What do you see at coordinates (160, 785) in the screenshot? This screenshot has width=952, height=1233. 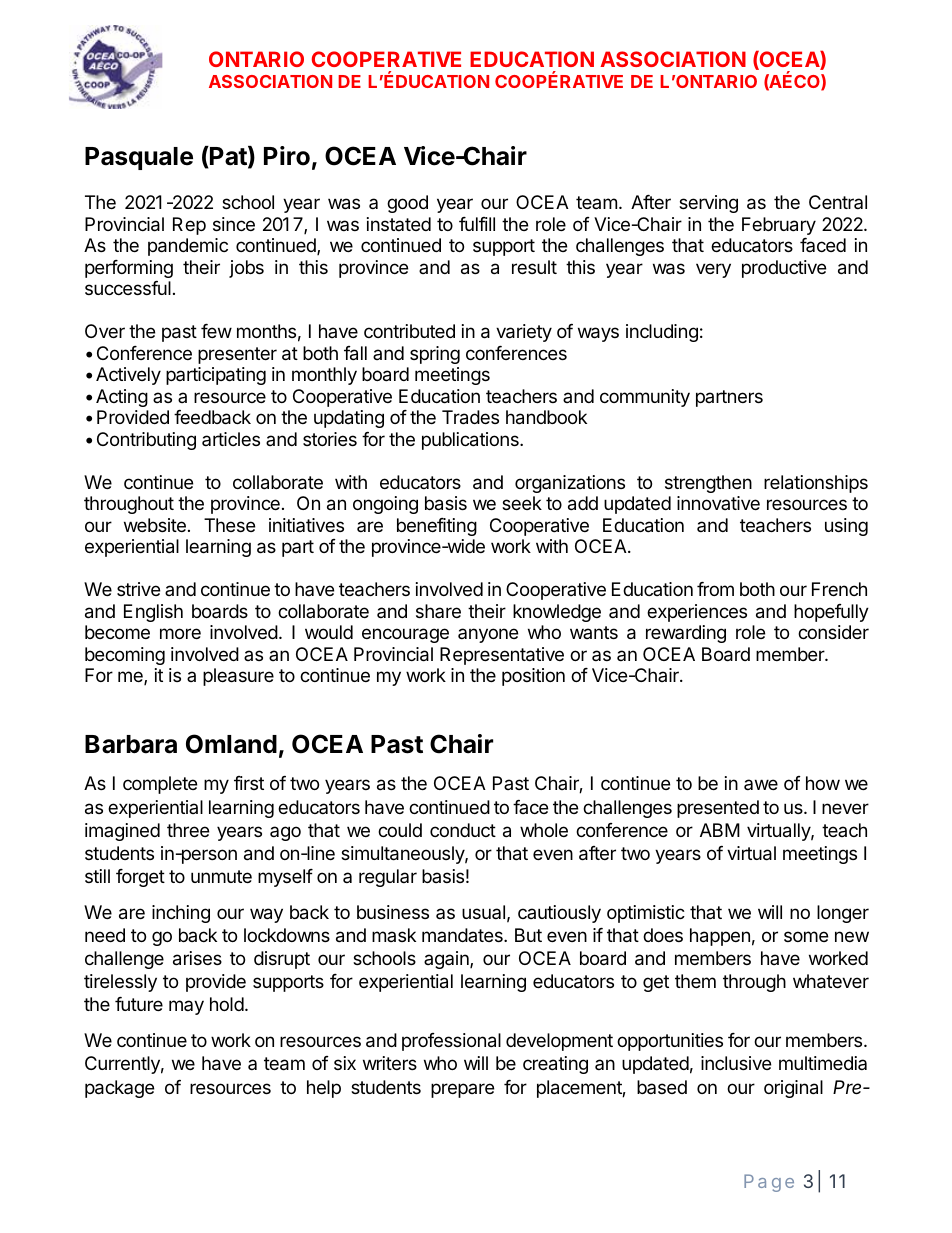 I see `complete` at bounding box center [160, 785].
